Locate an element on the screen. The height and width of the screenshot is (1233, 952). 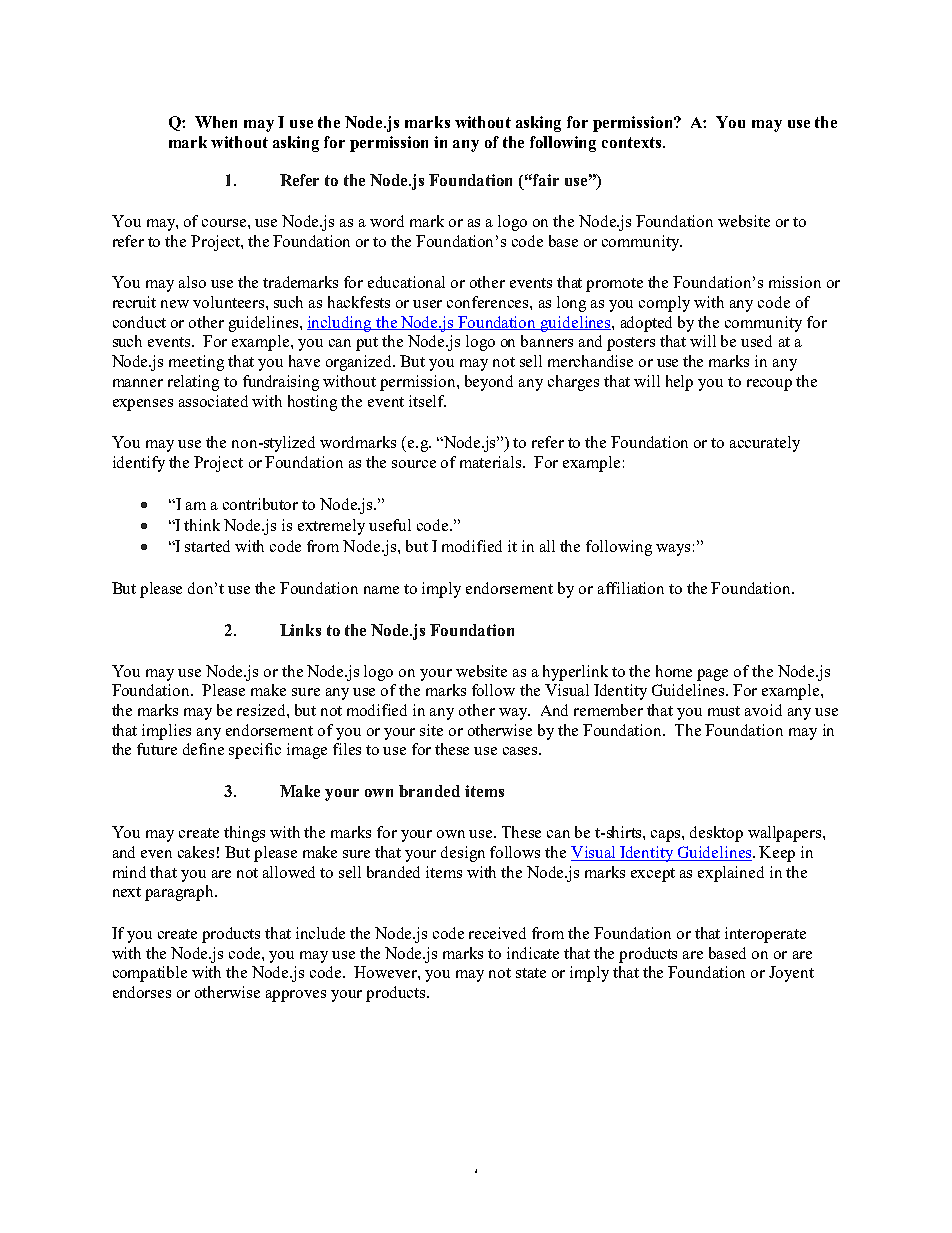
ways is located at coordinates (673, 550).
